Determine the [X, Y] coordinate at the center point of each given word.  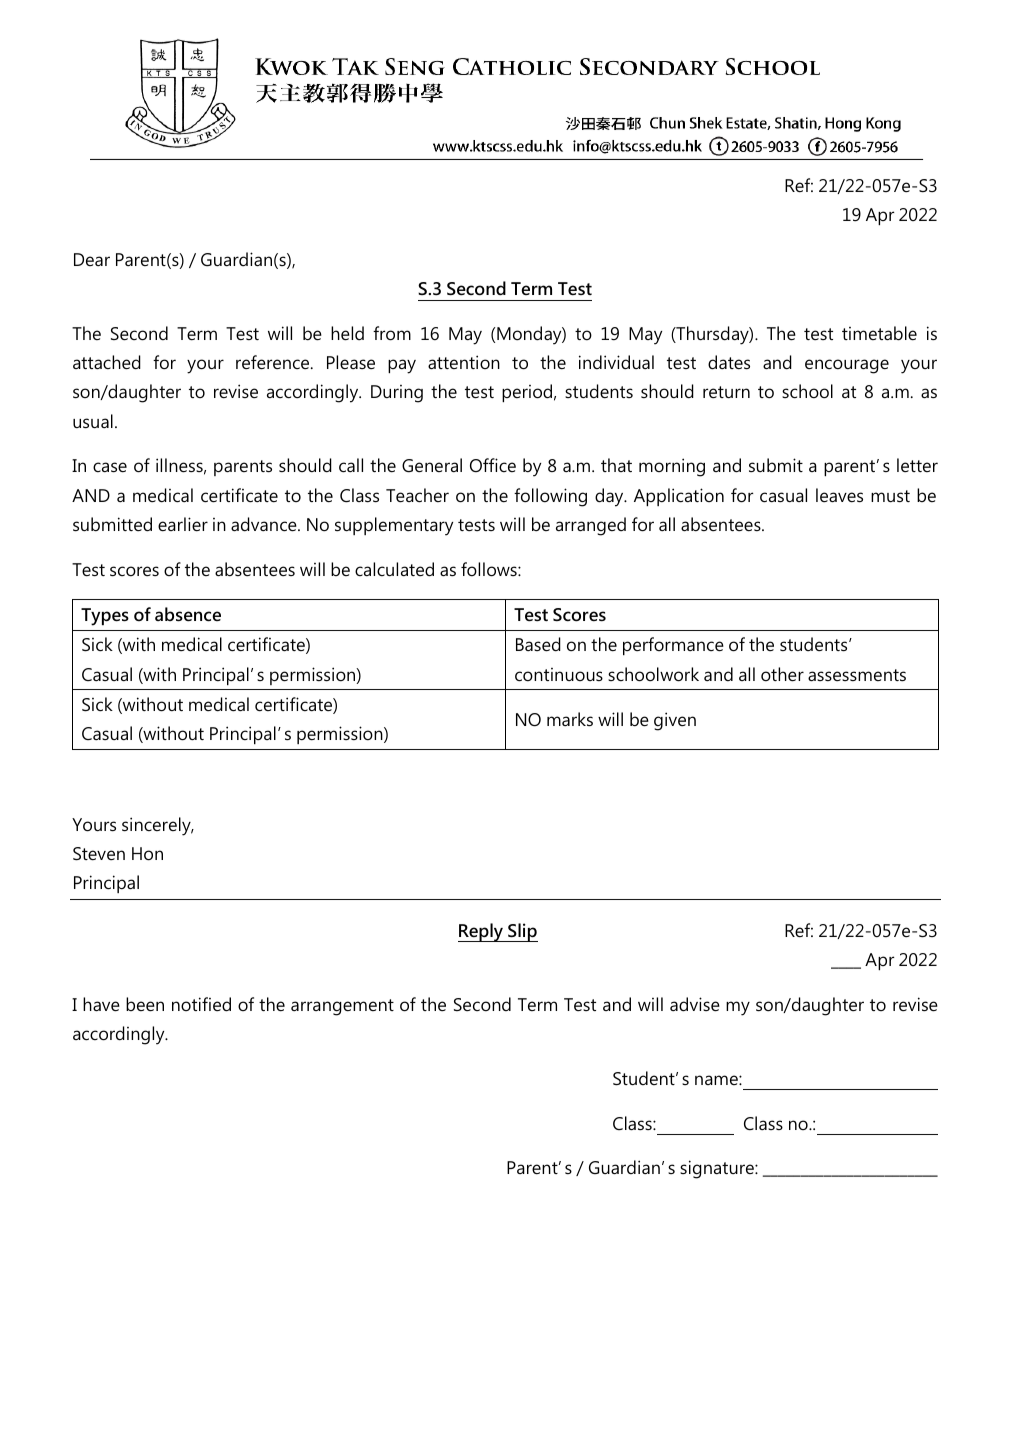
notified [201, 1004]
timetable [879, 333]
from [392, 333]
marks [570, 719]
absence [188, 614]
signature [718, 1169]
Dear [92, 259]
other [782, 674]
